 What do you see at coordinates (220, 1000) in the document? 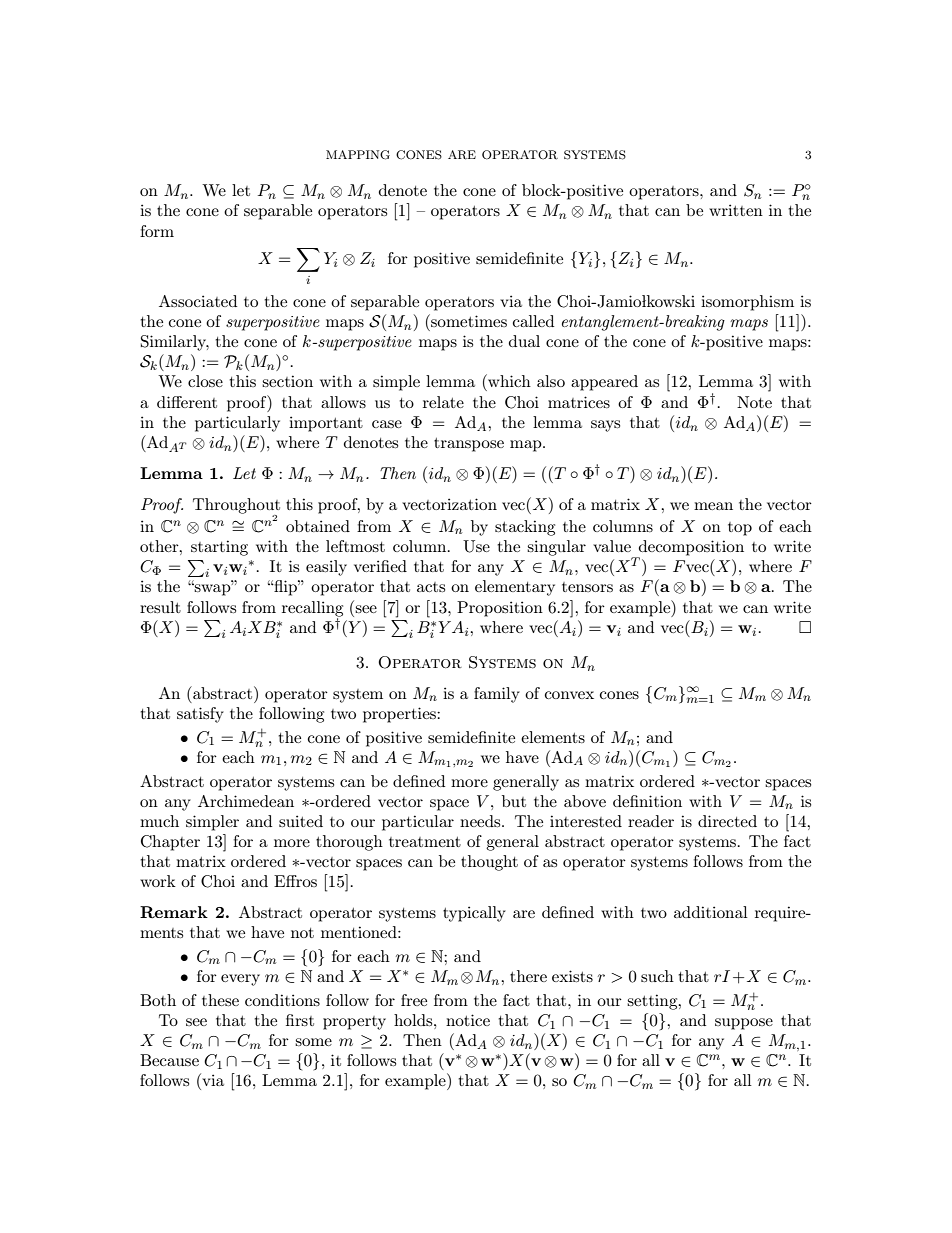
I see `these` at bounding box center [220, 1000].
